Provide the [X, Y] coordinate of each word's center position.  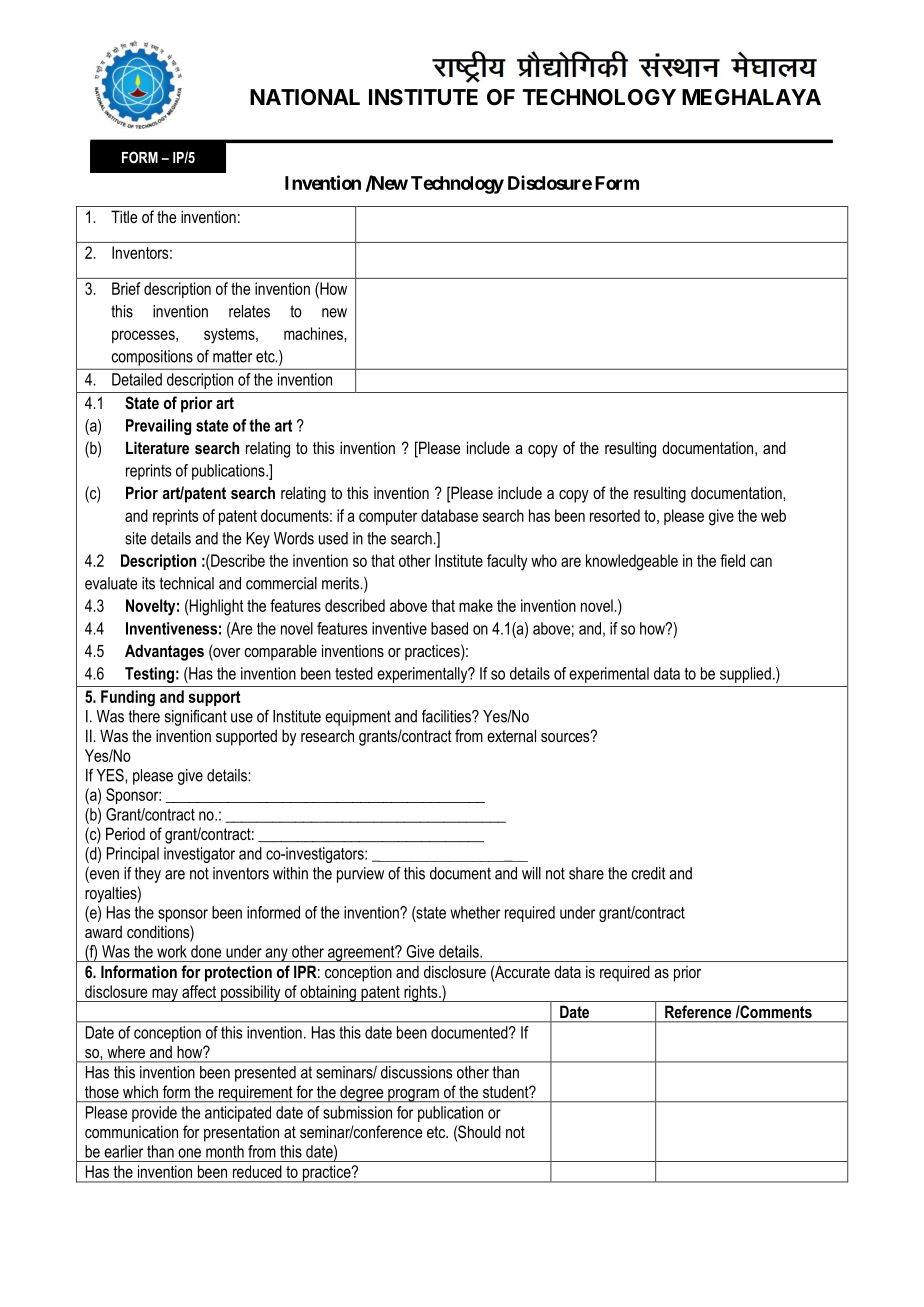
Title [124, 216]
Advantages [164, 652]
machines [314, 333]
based [449, 628]
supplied [745, 675]
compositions [152, 358]
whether [475, 912]
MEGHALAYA [751, 97]
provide [154, 1114]
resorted [615, 515]
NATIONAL [305, 97]
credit [649, 873]
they [148, 875]
